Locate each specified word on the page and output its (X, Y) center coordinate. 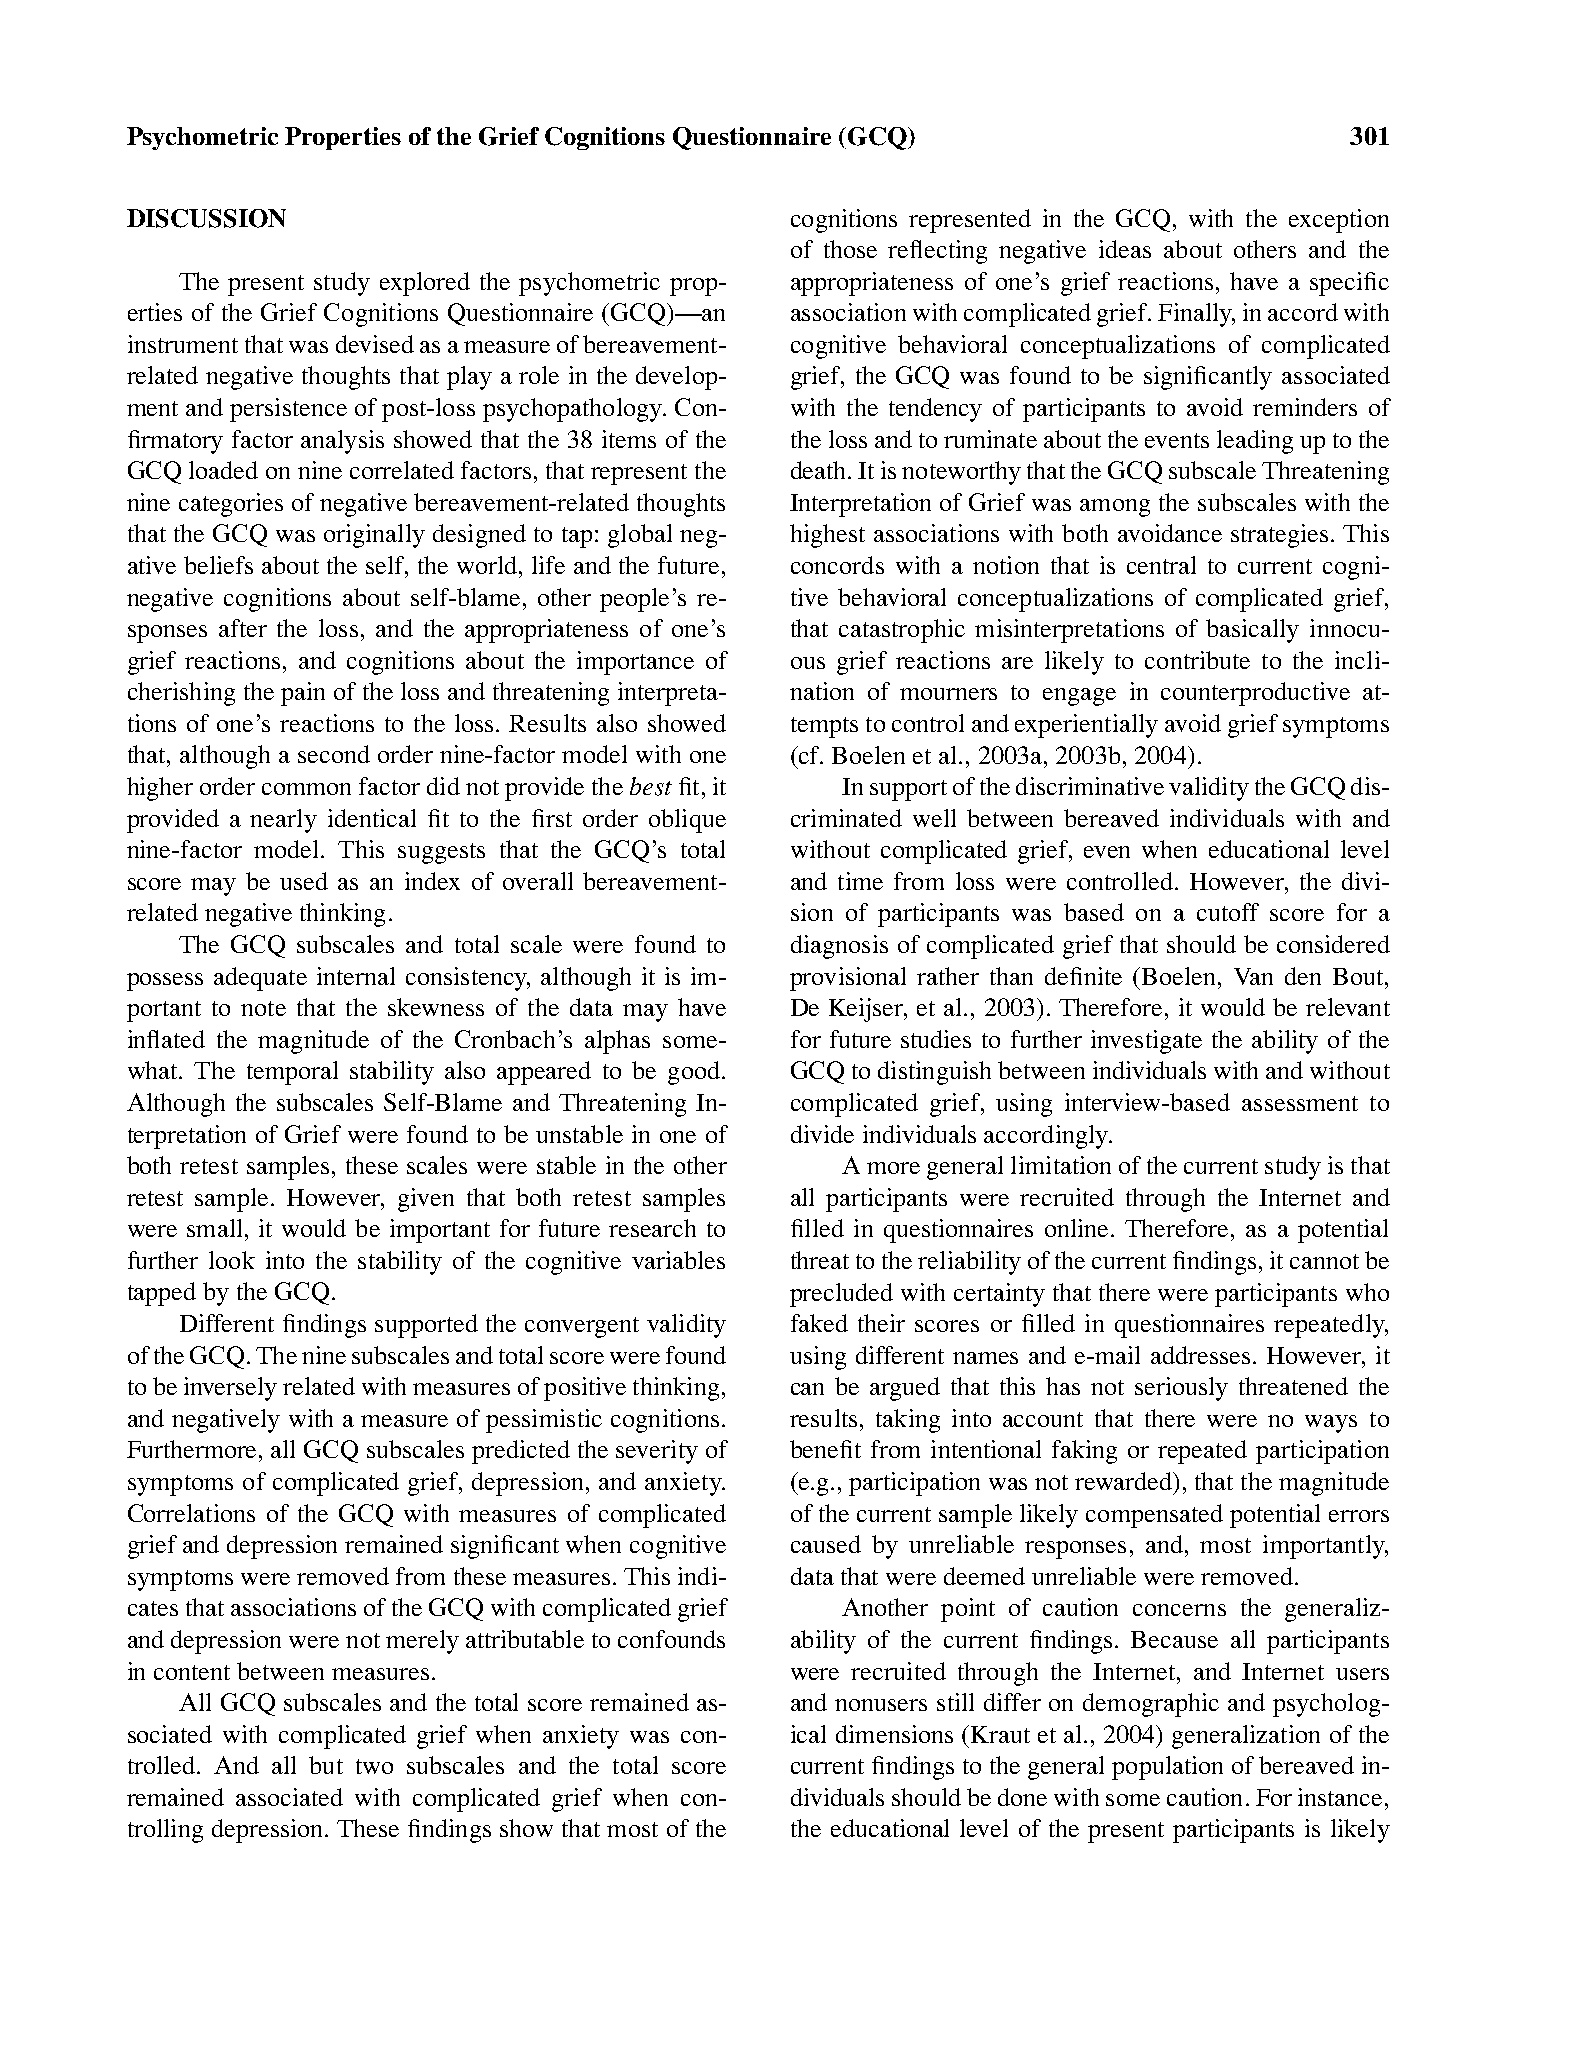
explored (425, 284)
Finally (1196, 315)
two (374, 1766)
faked (819, 1323)
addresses (1200, 1355)
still (955, 1702)
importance (635, 663)
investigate (1146, 1042)
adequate (260, 979)
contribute (1197, 660)
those (850, 249)
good (694, 1073)
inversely (230, 1389)
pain (303, 694)
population (1167, 1768)
